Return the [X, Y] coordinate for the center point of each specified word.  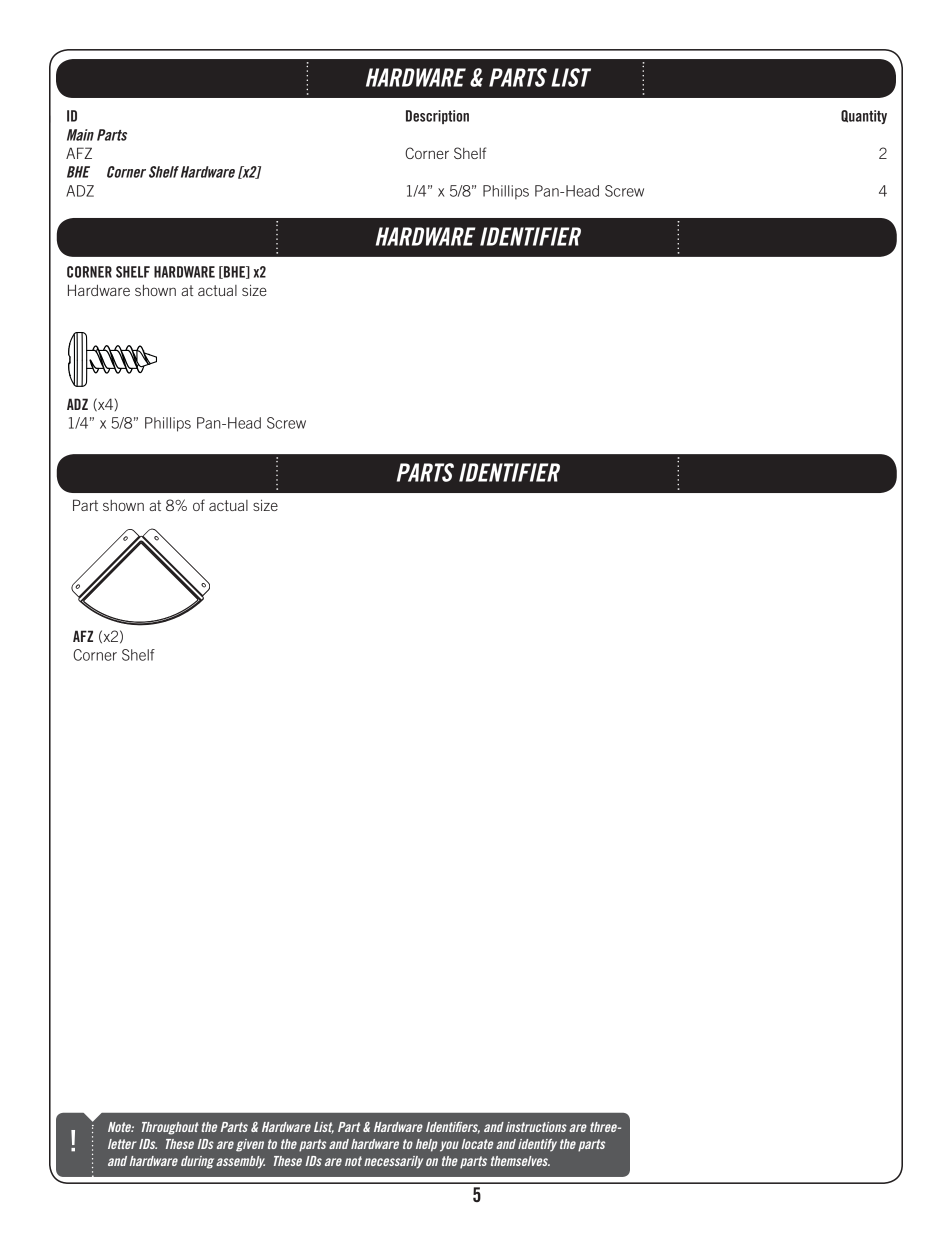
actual [217, 290]
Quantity [864, 117]
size [254, 290]
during [197, 1162]
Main [80, 135]
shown [155, 290]
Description [437, 117]
